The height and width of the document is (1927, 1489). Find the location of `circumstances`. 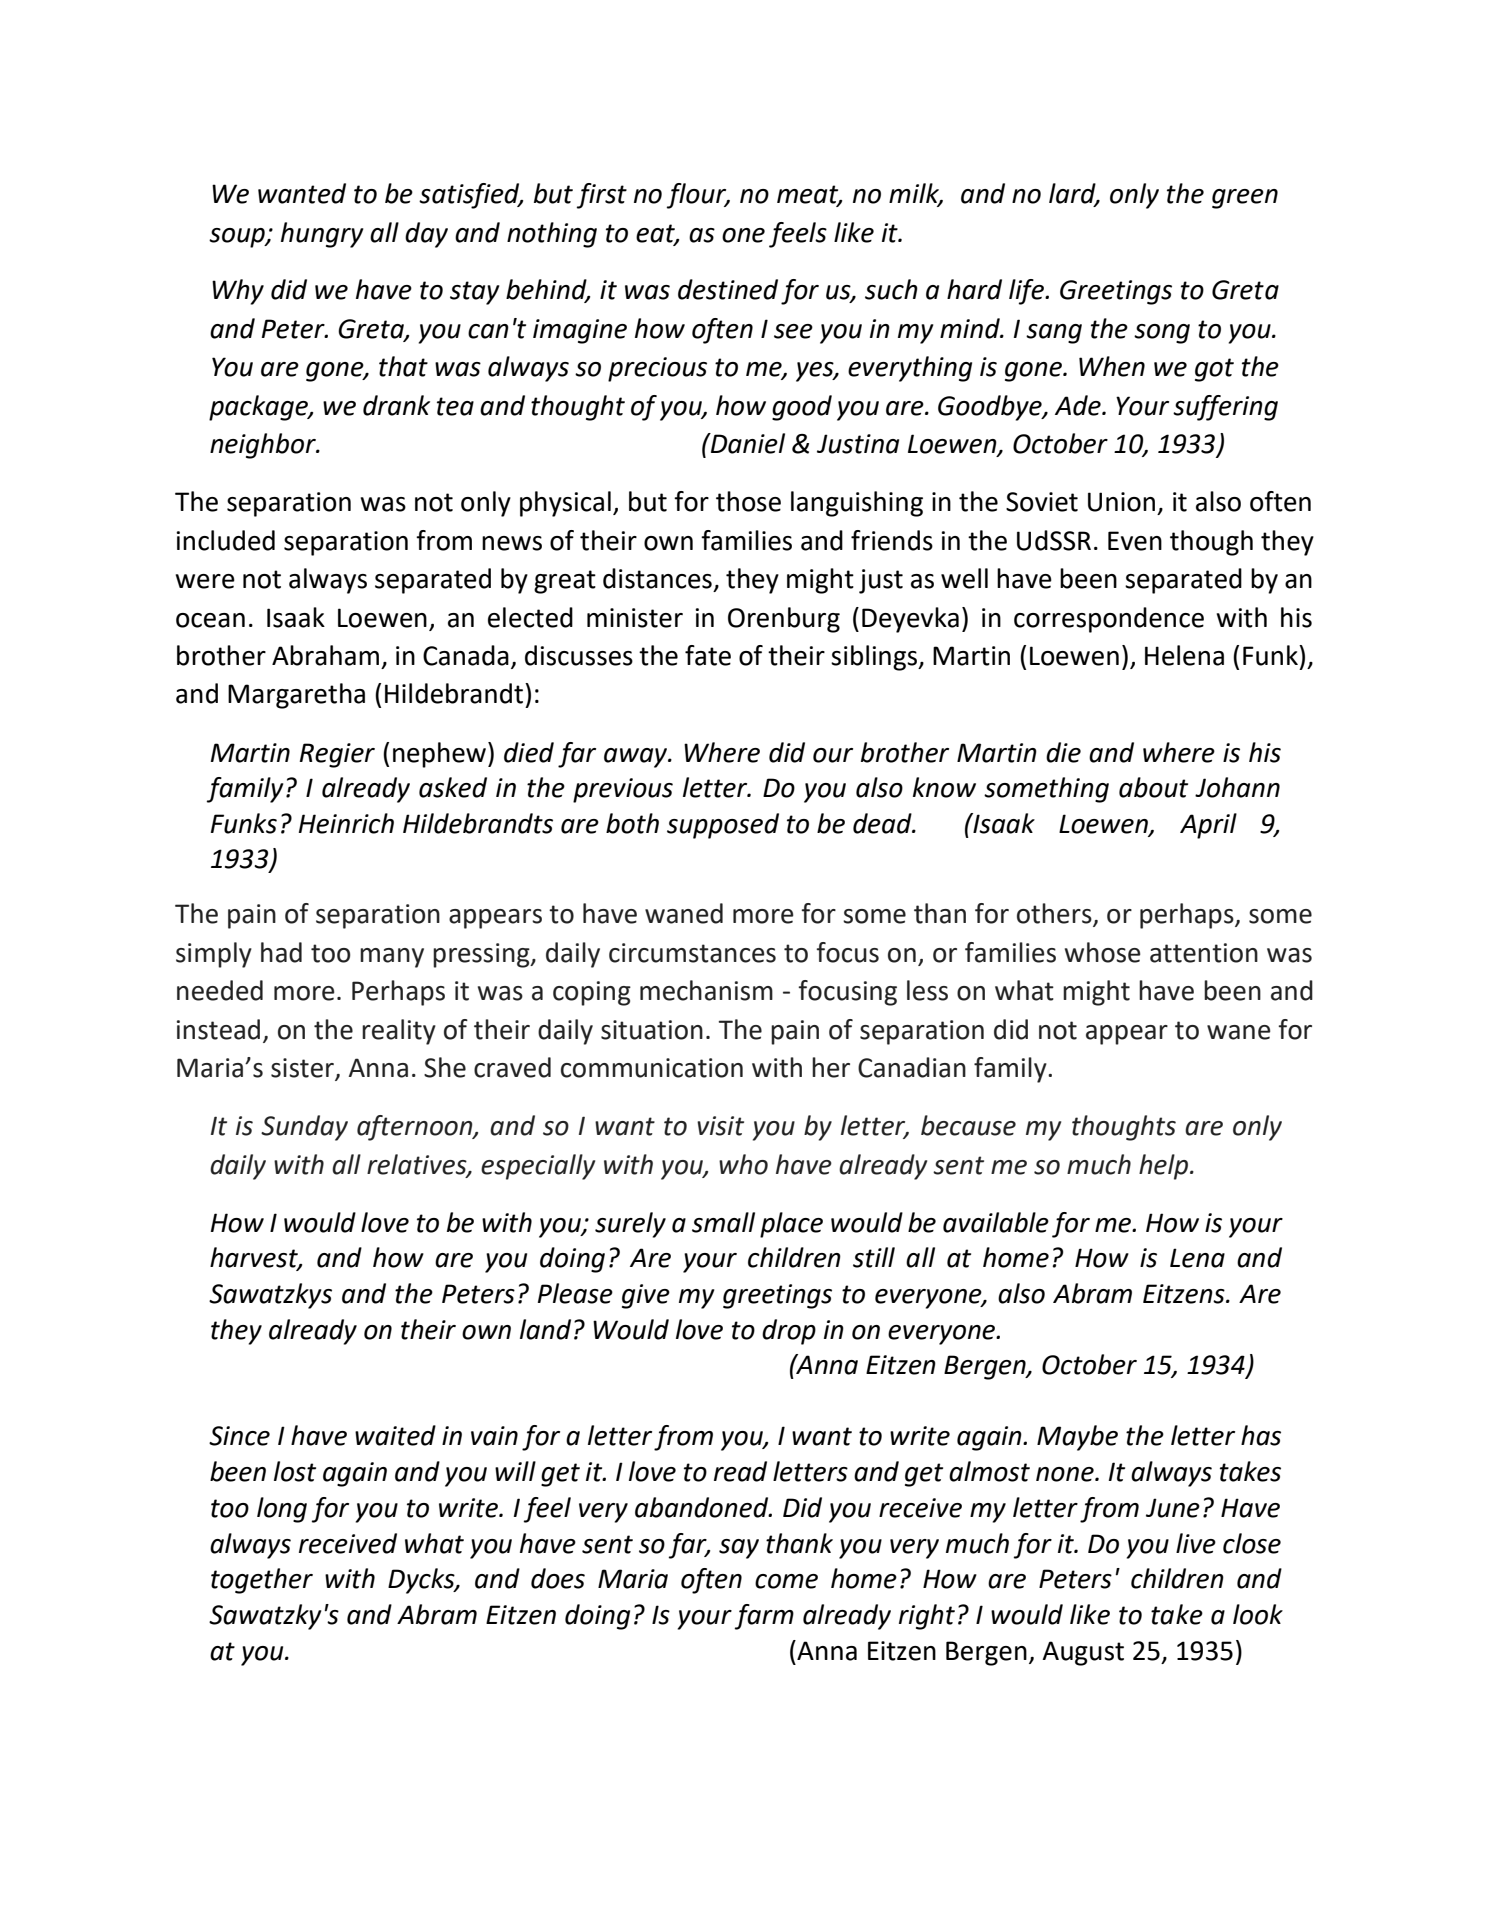

circumstances is located at coordinates (692, 953).
